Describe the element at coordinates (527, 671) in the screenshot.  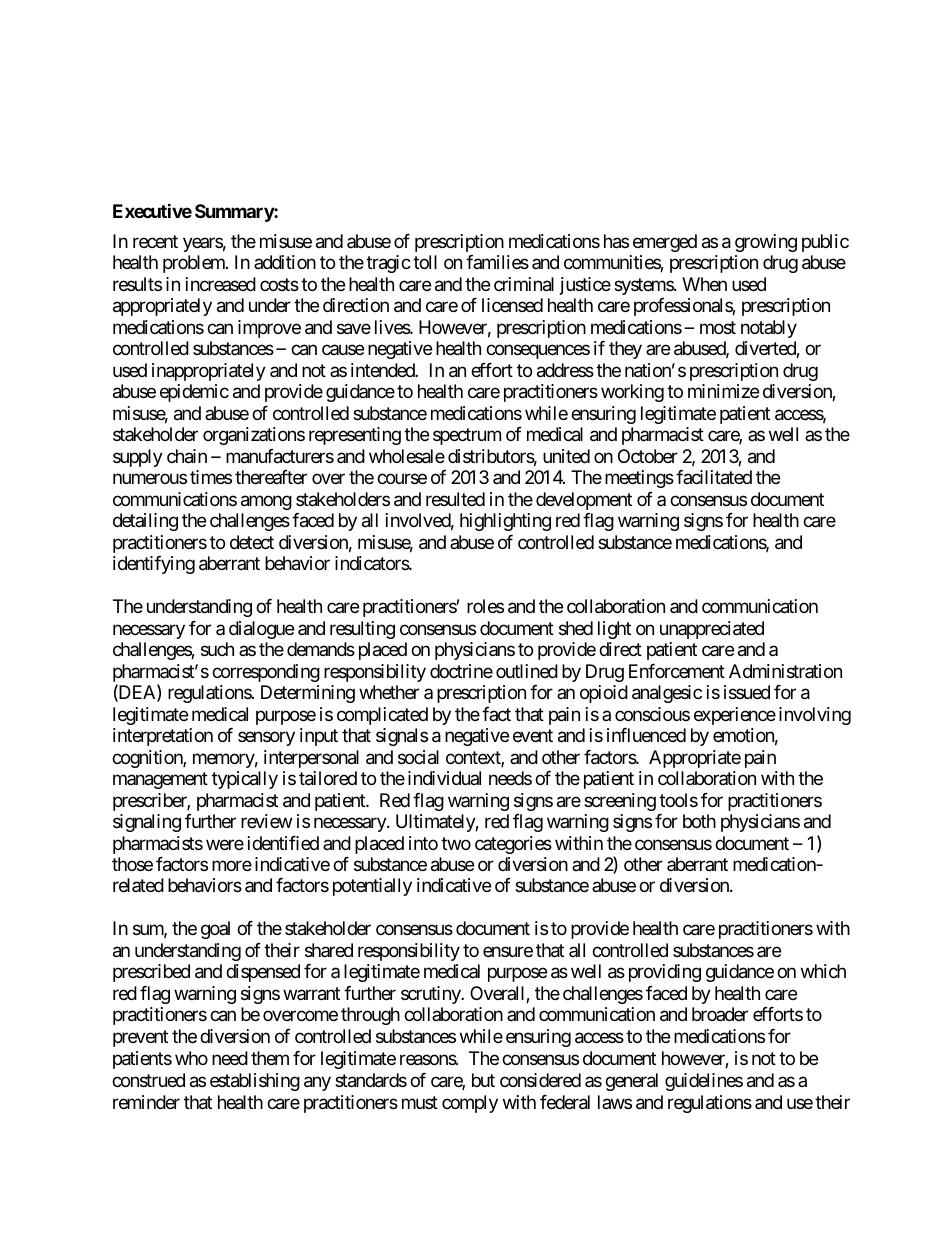
I see `outlined` at that location.
